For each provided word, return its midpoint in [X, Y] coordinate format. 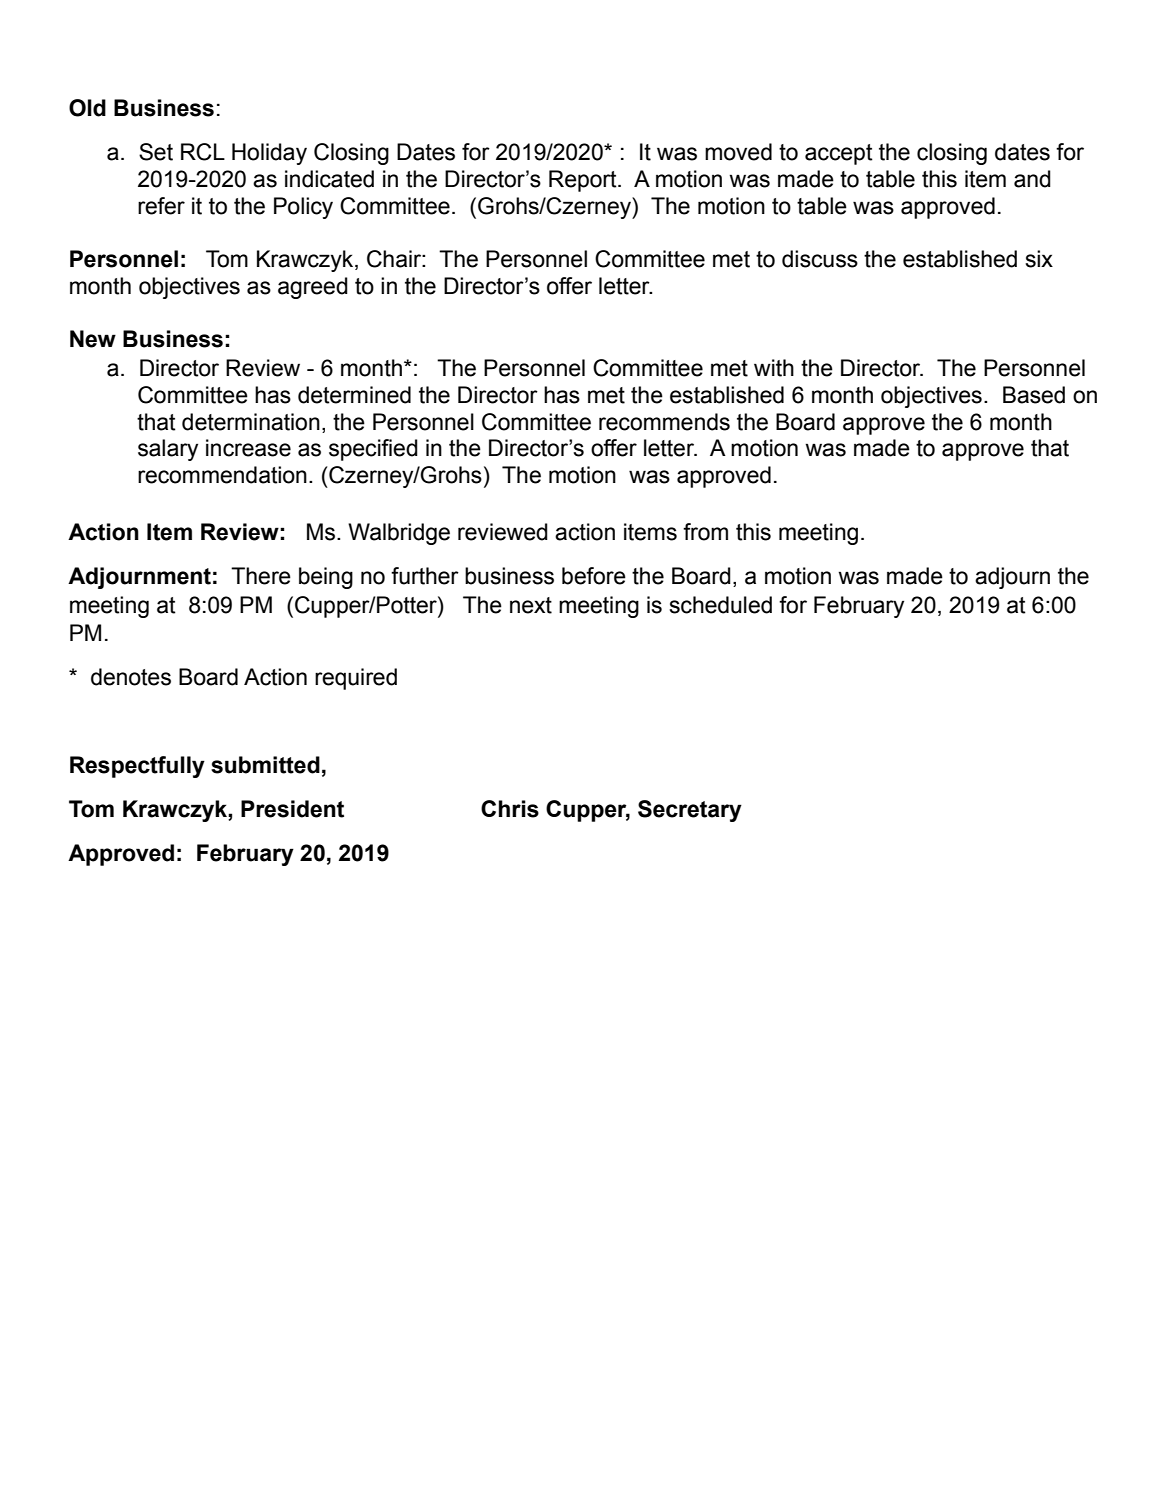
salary [168, 450]
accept [839, 154]
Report [584, 181]
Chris [510, 809]
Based [1034, 395]
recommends [664, 422]
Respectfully [137, 767]
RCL [203, 152]
